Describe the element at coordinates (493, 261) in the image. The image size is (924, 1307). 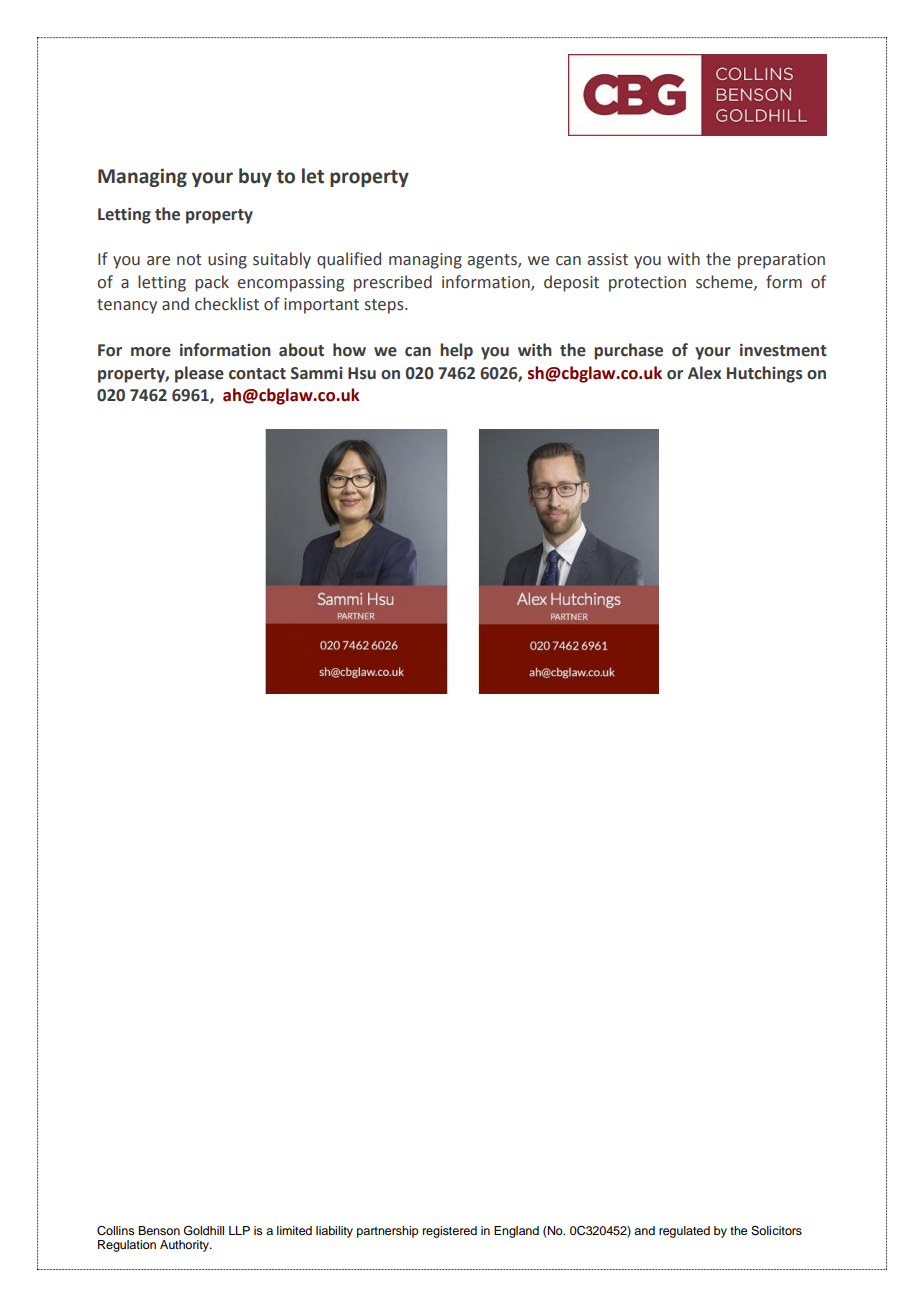
I see `agents` at that location.
